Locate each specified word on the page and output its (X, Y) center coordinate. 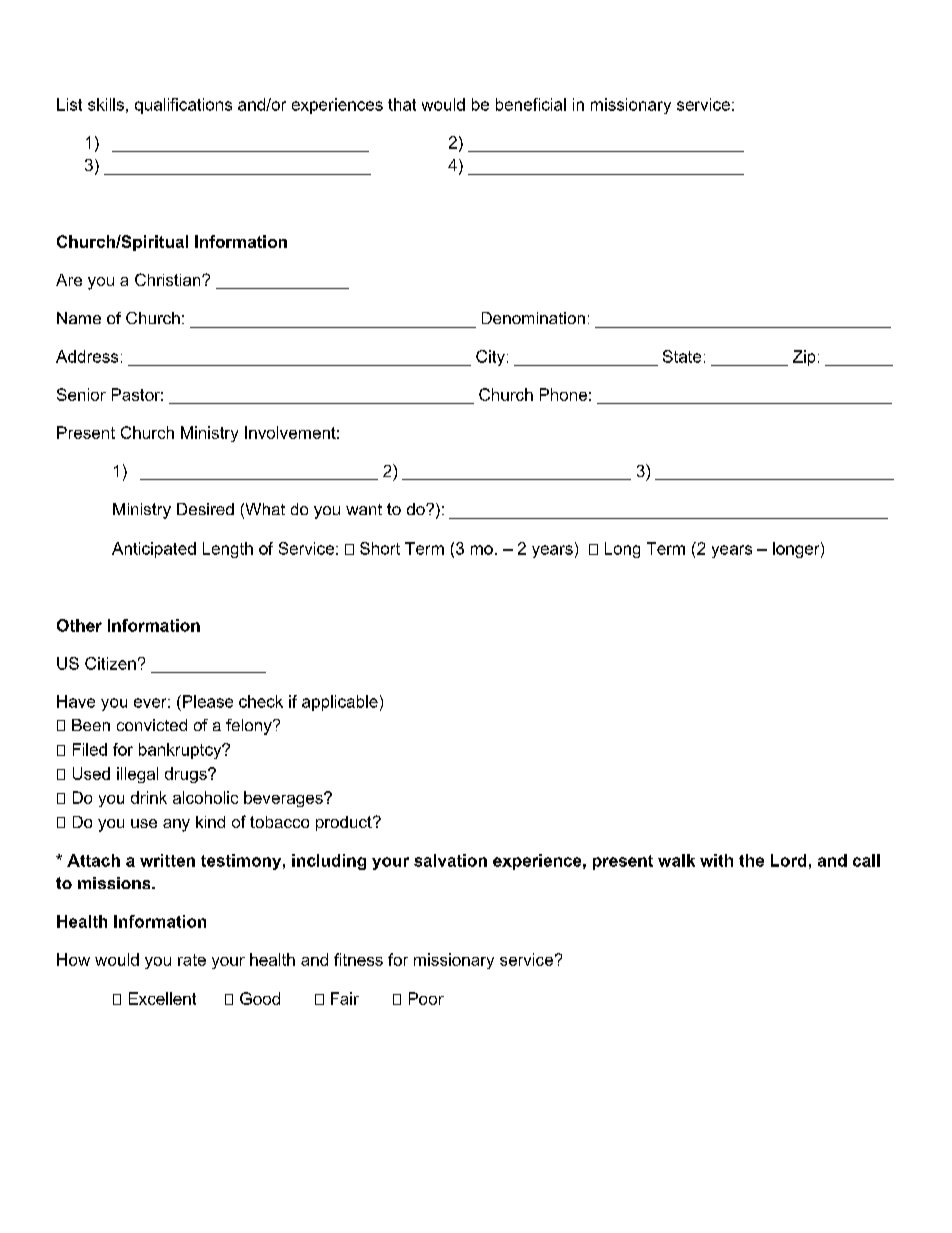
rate (192, 960)
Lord (788, 860)
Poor (426, 998)
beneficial (531, 104)
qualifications (183, 106)
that (402, 104)
